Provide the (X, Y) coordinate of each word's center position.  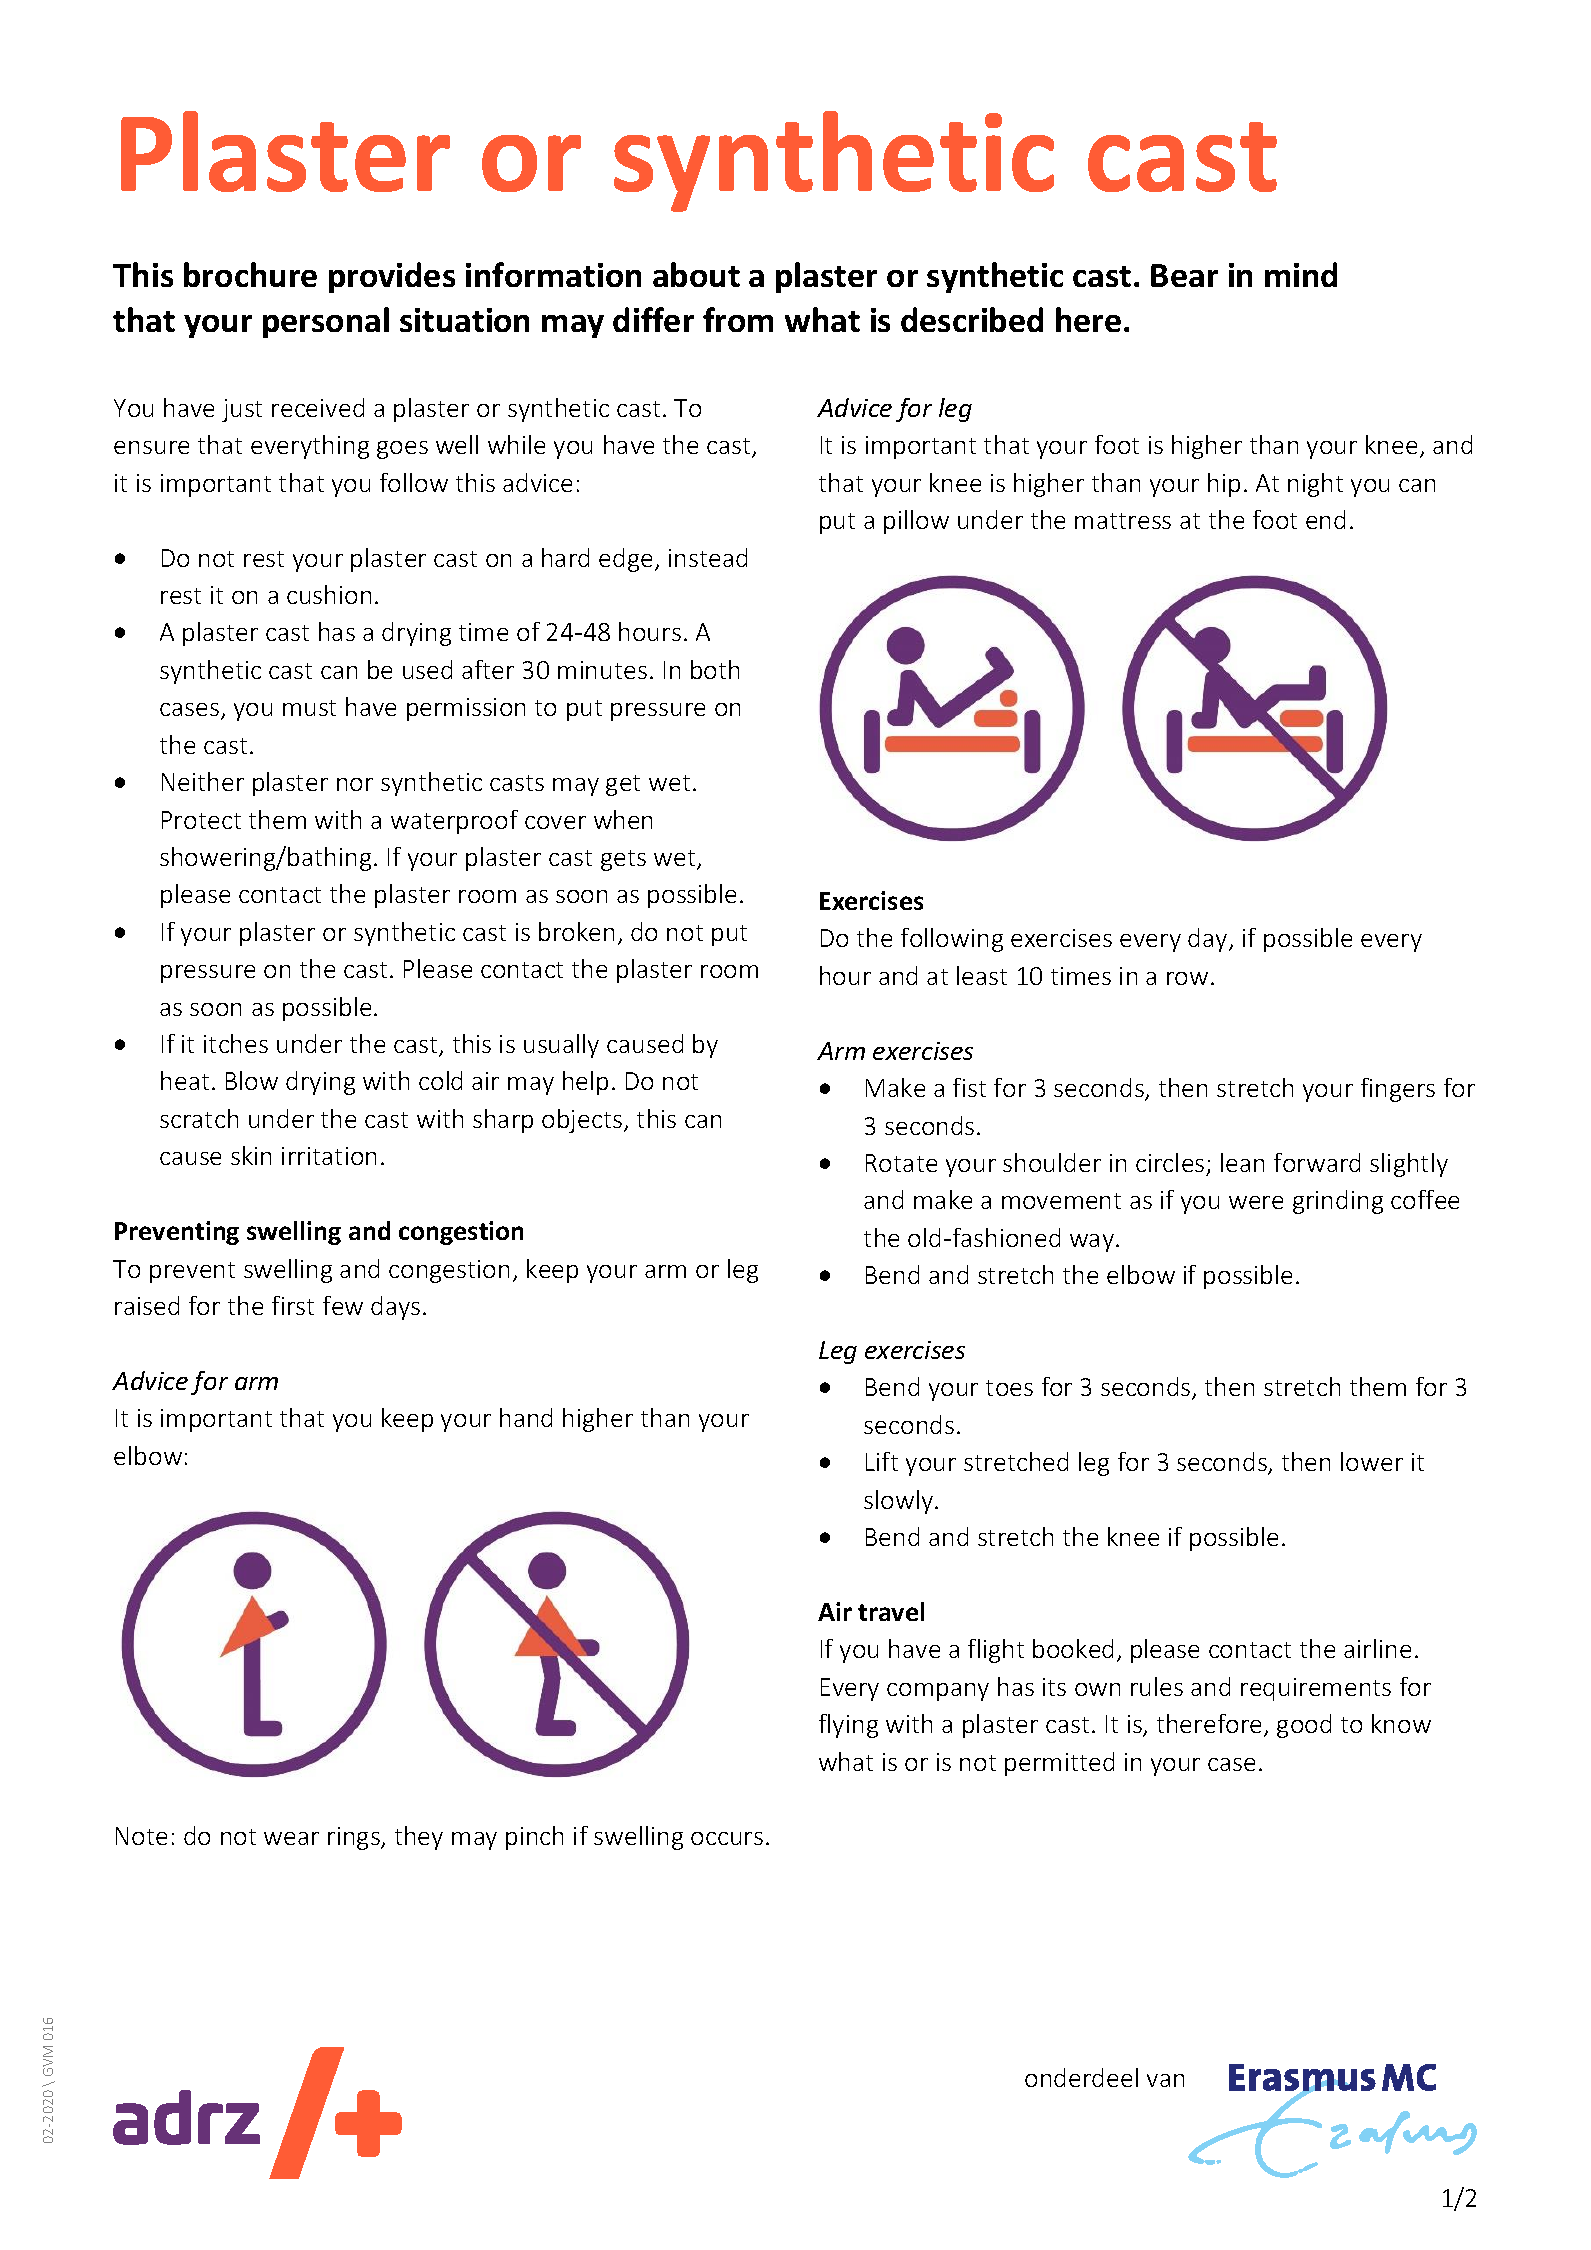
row (1187, 978)
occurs (727, 1838)
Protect (201, 820)
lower (1372, 1461)
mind (1301, 274)
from (738, 319)
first (293, 1305)
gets (623, 860)
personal (326, 322)
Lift (882, 1461)
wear (291, 1838)
